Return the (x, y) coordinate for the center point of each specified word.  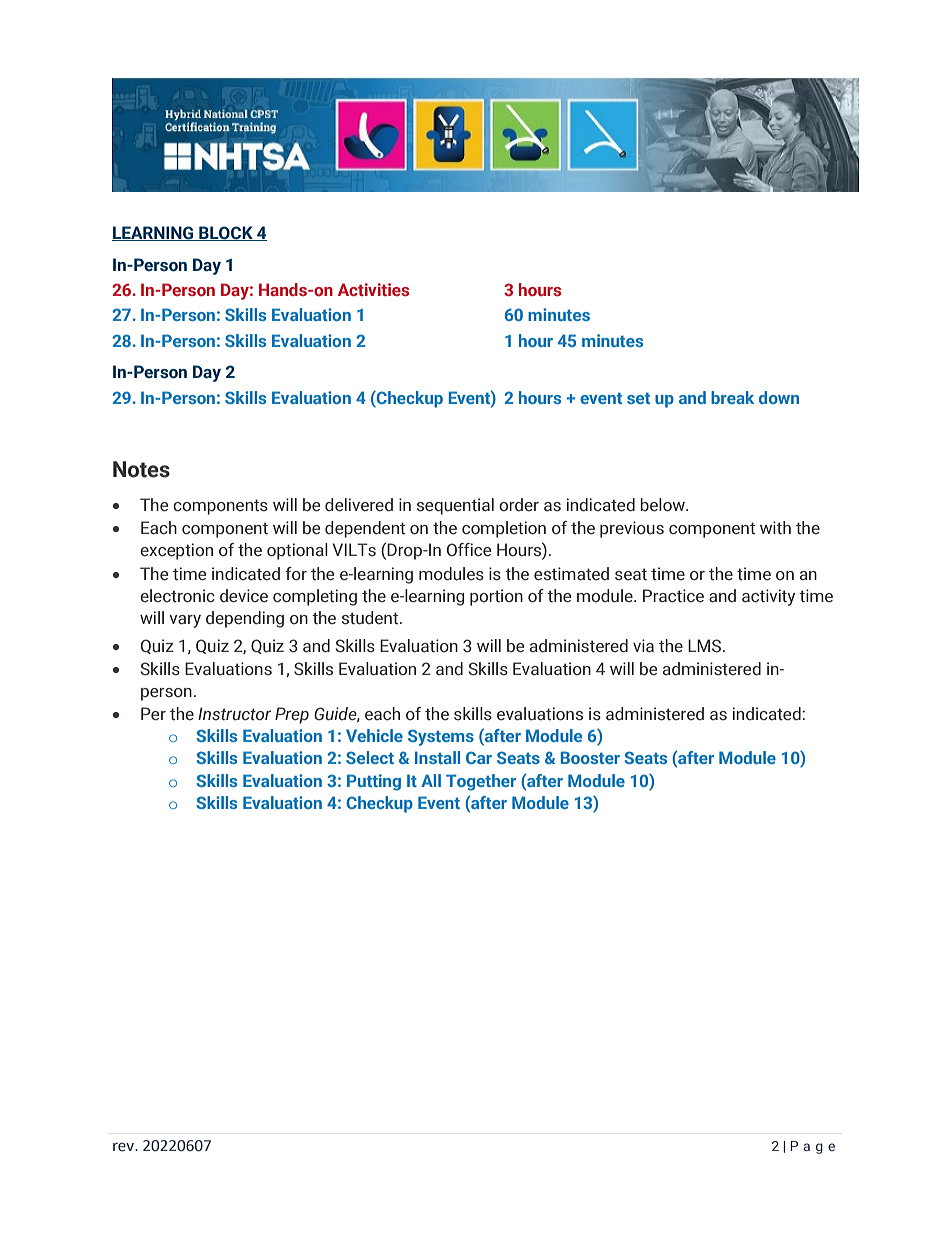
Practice (673, 596)
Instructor (234, 714)
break (732, 397)
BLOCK (226, 233)
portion (496, 597)
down (779, 397)
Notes (141, 469)
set (638, 398)
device (244, 596)
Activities (373, 289)
